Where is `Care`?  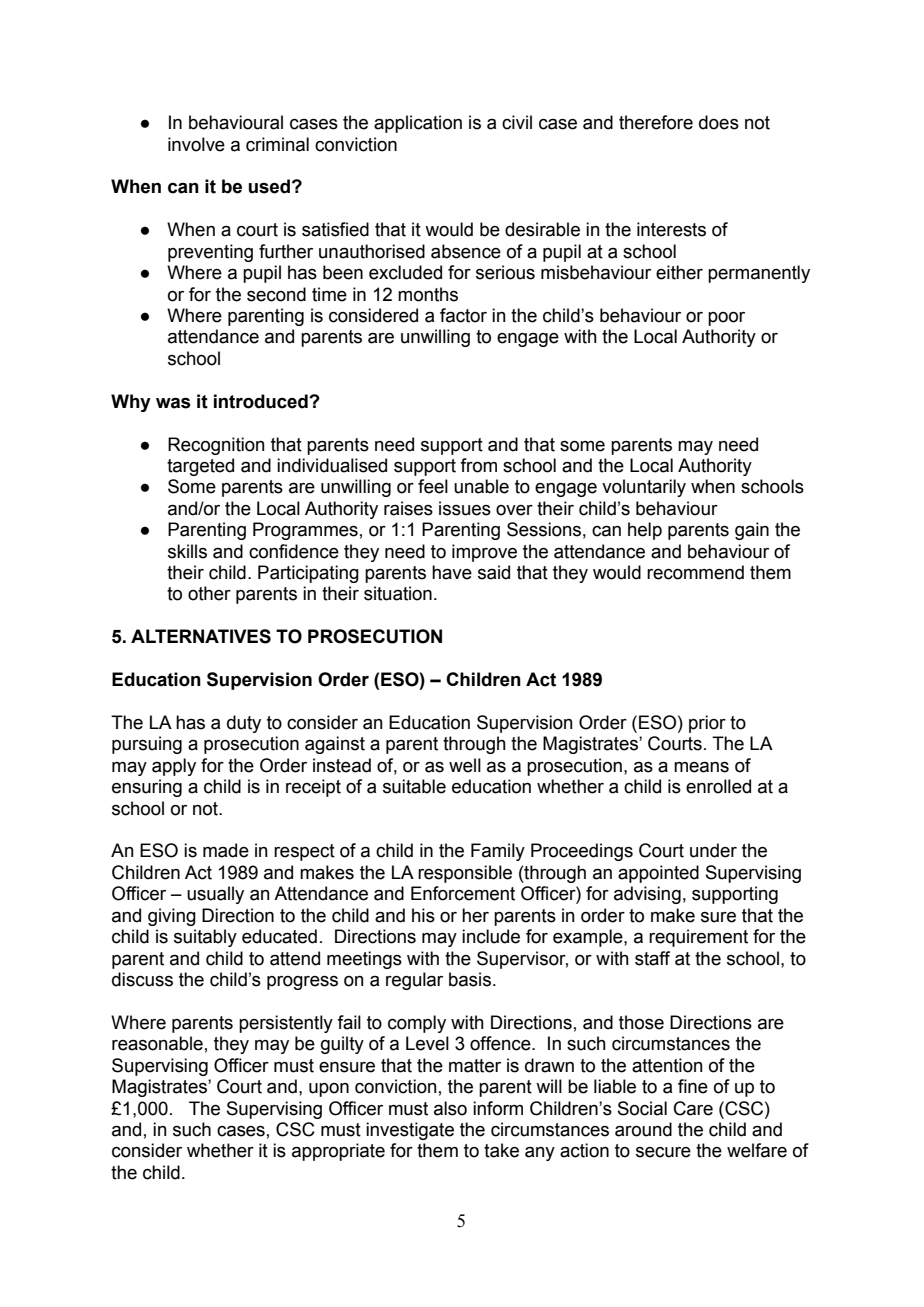
Care is located at coordinates (693, 1108).
